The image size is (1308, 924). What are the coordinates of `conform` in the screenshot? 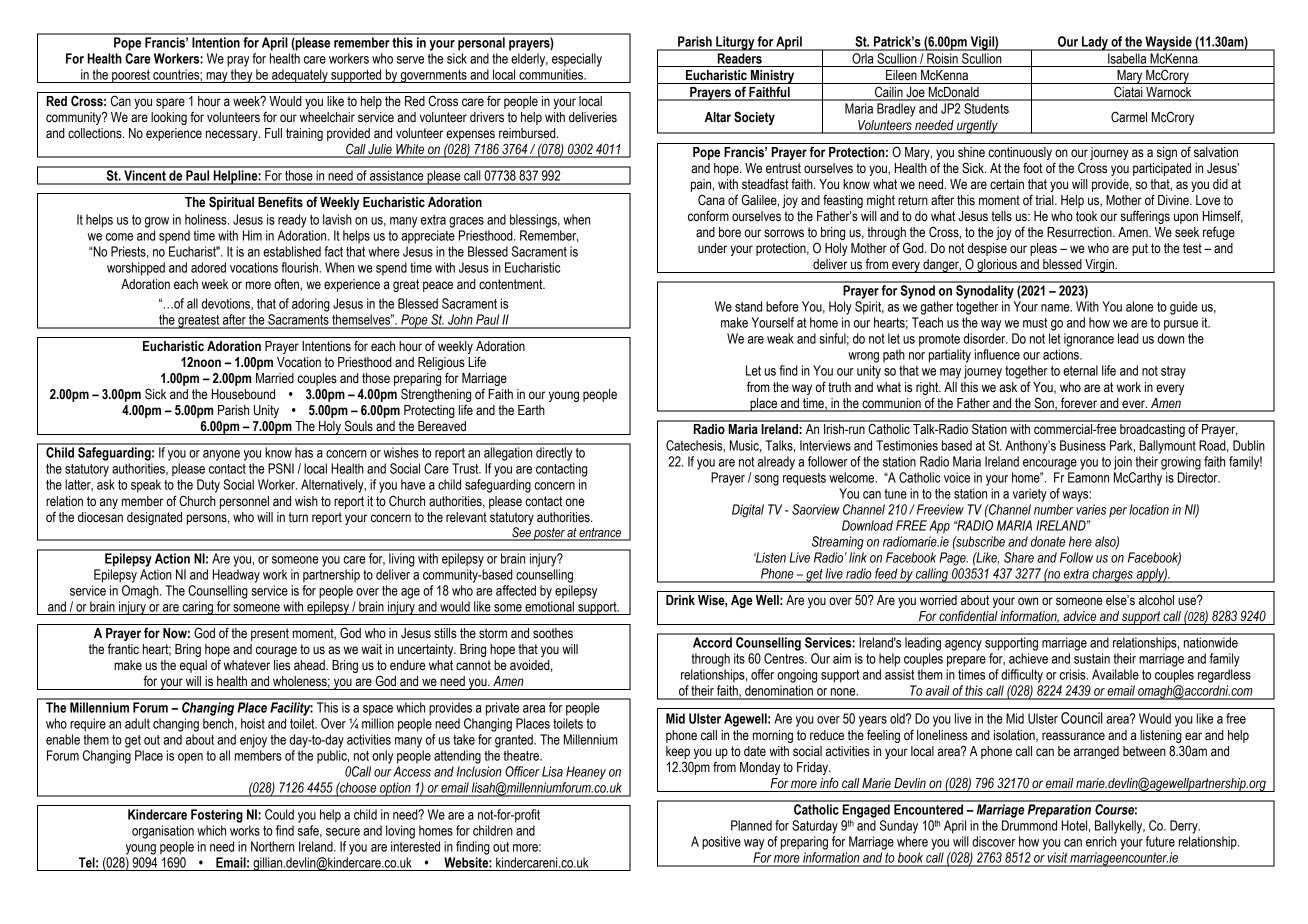 It's located at (708, 216).
